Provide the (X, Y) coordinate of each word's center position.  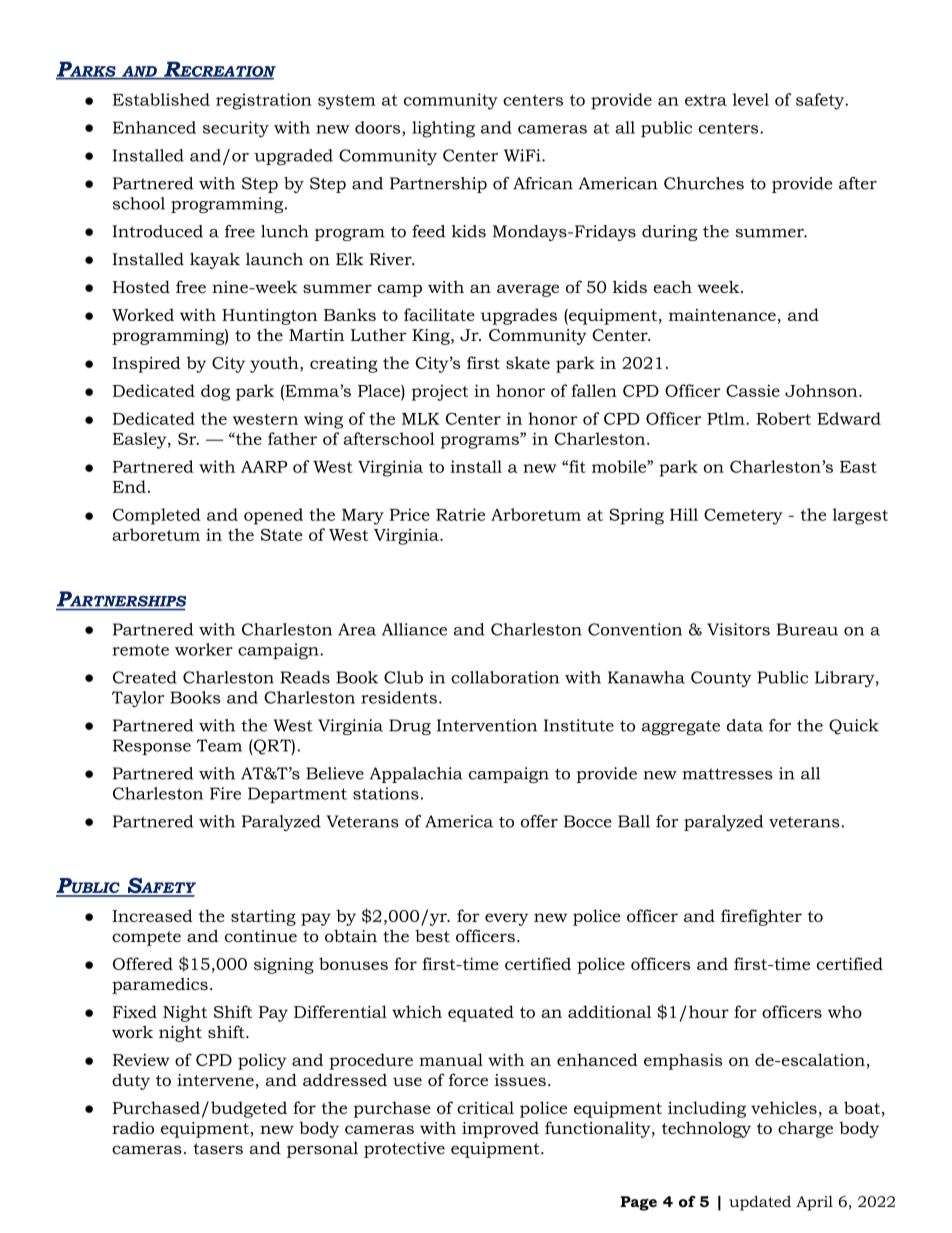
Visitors (738, 629)
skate (528, 362)
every (506, 919)
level (751, 99)
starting (263, 918)
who (845, 1011)
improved (500, 1129)
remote (140, 650)
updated (760, 1203)
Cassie (753, 390)
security (236, 129)
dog (215, 392)
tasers (218, 1149)
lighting (443, 129)
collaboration (505, 677)
